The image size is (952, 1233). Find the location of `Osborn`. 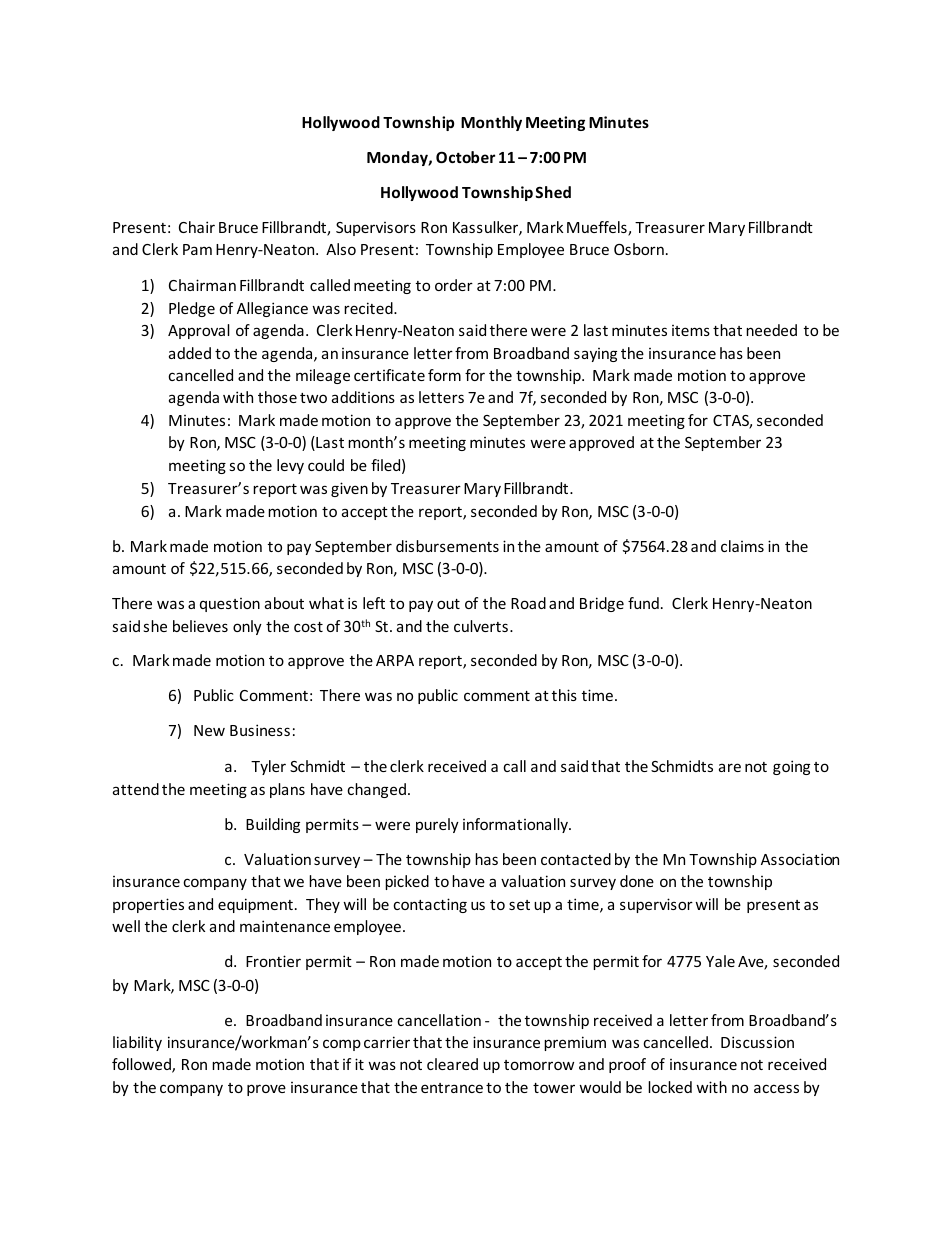

Osborn is located at coordinates (639, 249).
